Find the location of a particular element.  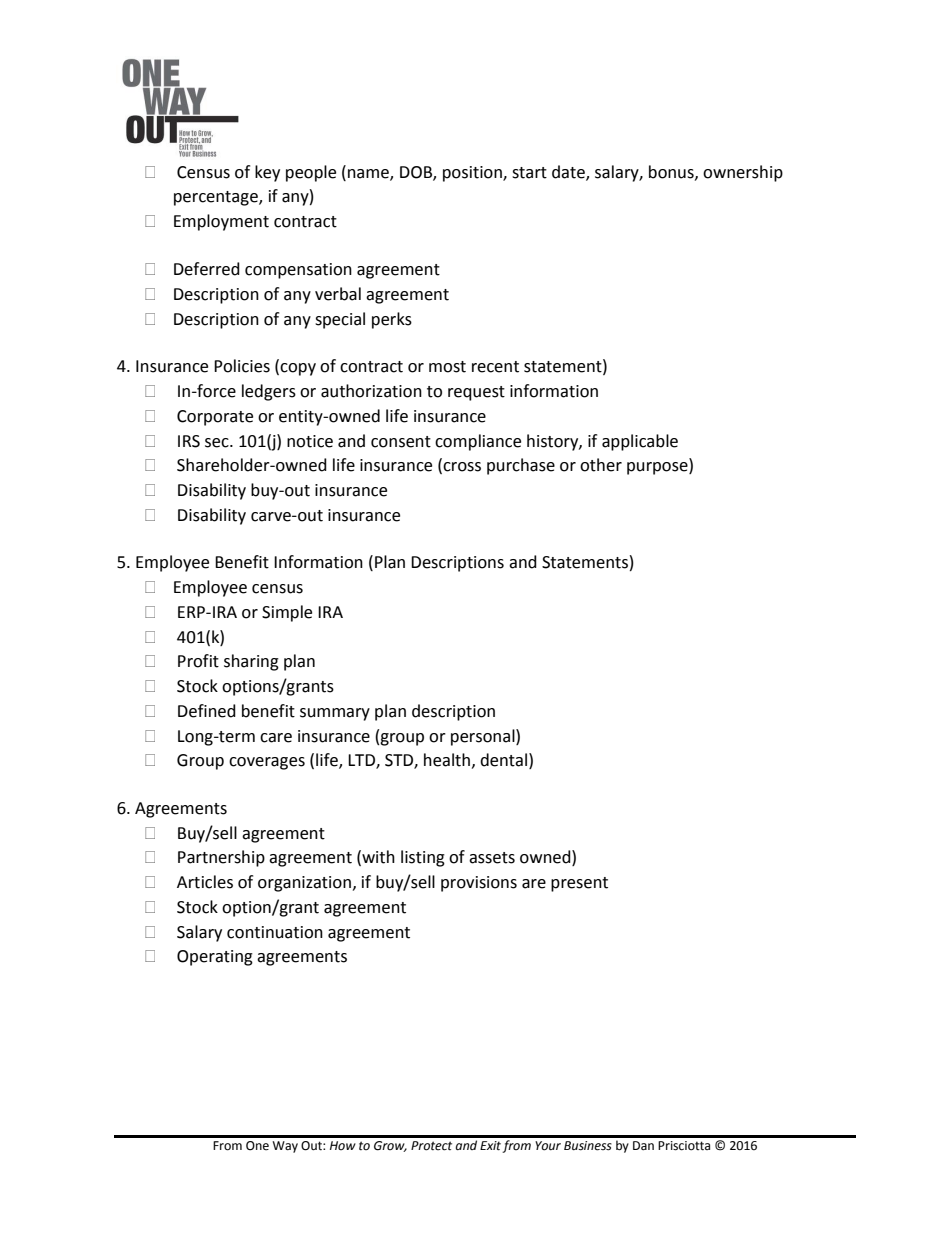

key is located at coordinates (267, 173).
